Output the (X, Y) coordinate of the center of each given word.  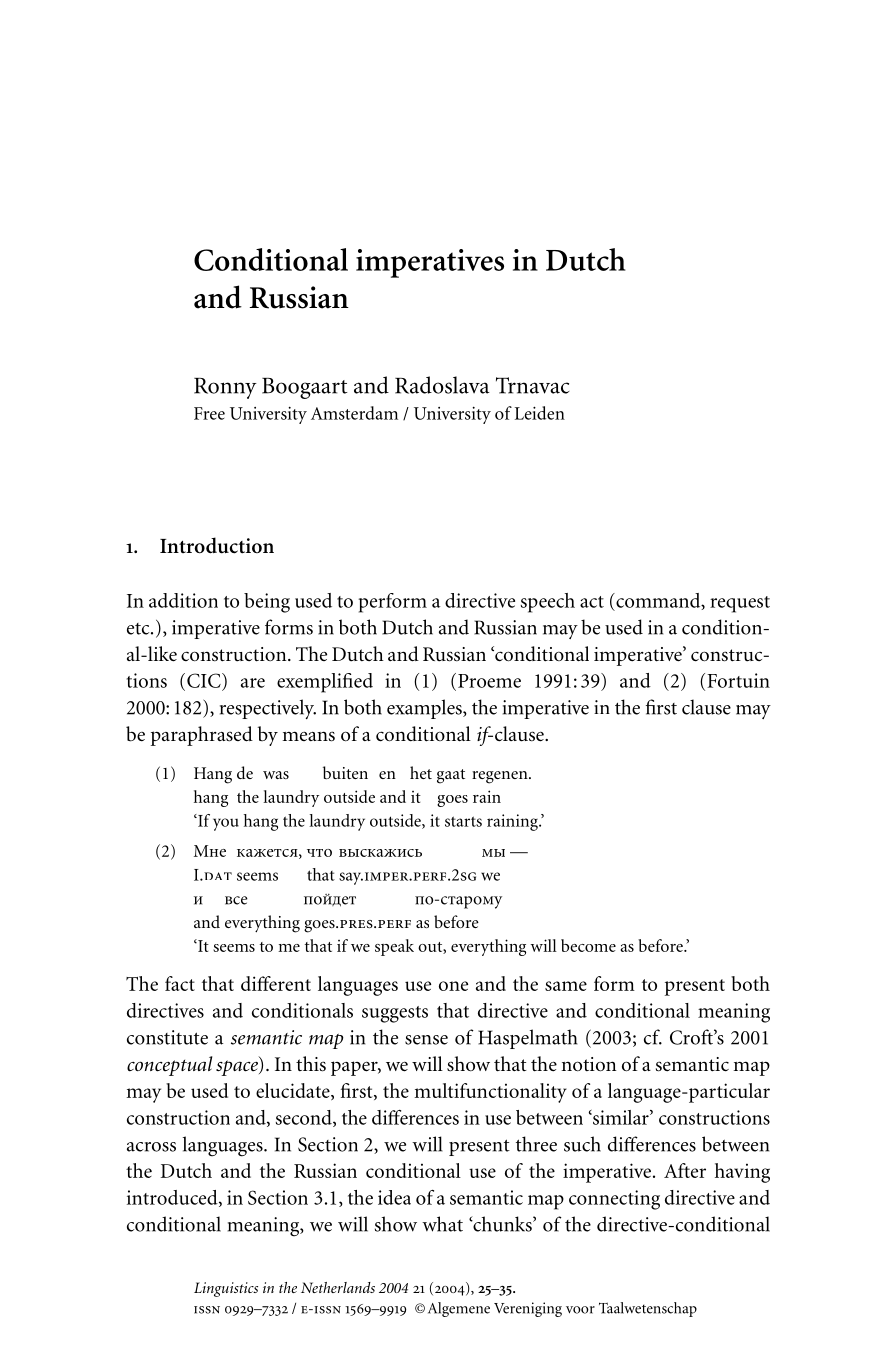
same (566, 986)
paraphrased (202, 736)
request (740, 604)
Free (209, 413)
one (453, 986)
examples (425, 709)
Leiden (540, 413)
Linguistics (226, 1289)
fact (180, 983)
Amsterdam (354, 413)
